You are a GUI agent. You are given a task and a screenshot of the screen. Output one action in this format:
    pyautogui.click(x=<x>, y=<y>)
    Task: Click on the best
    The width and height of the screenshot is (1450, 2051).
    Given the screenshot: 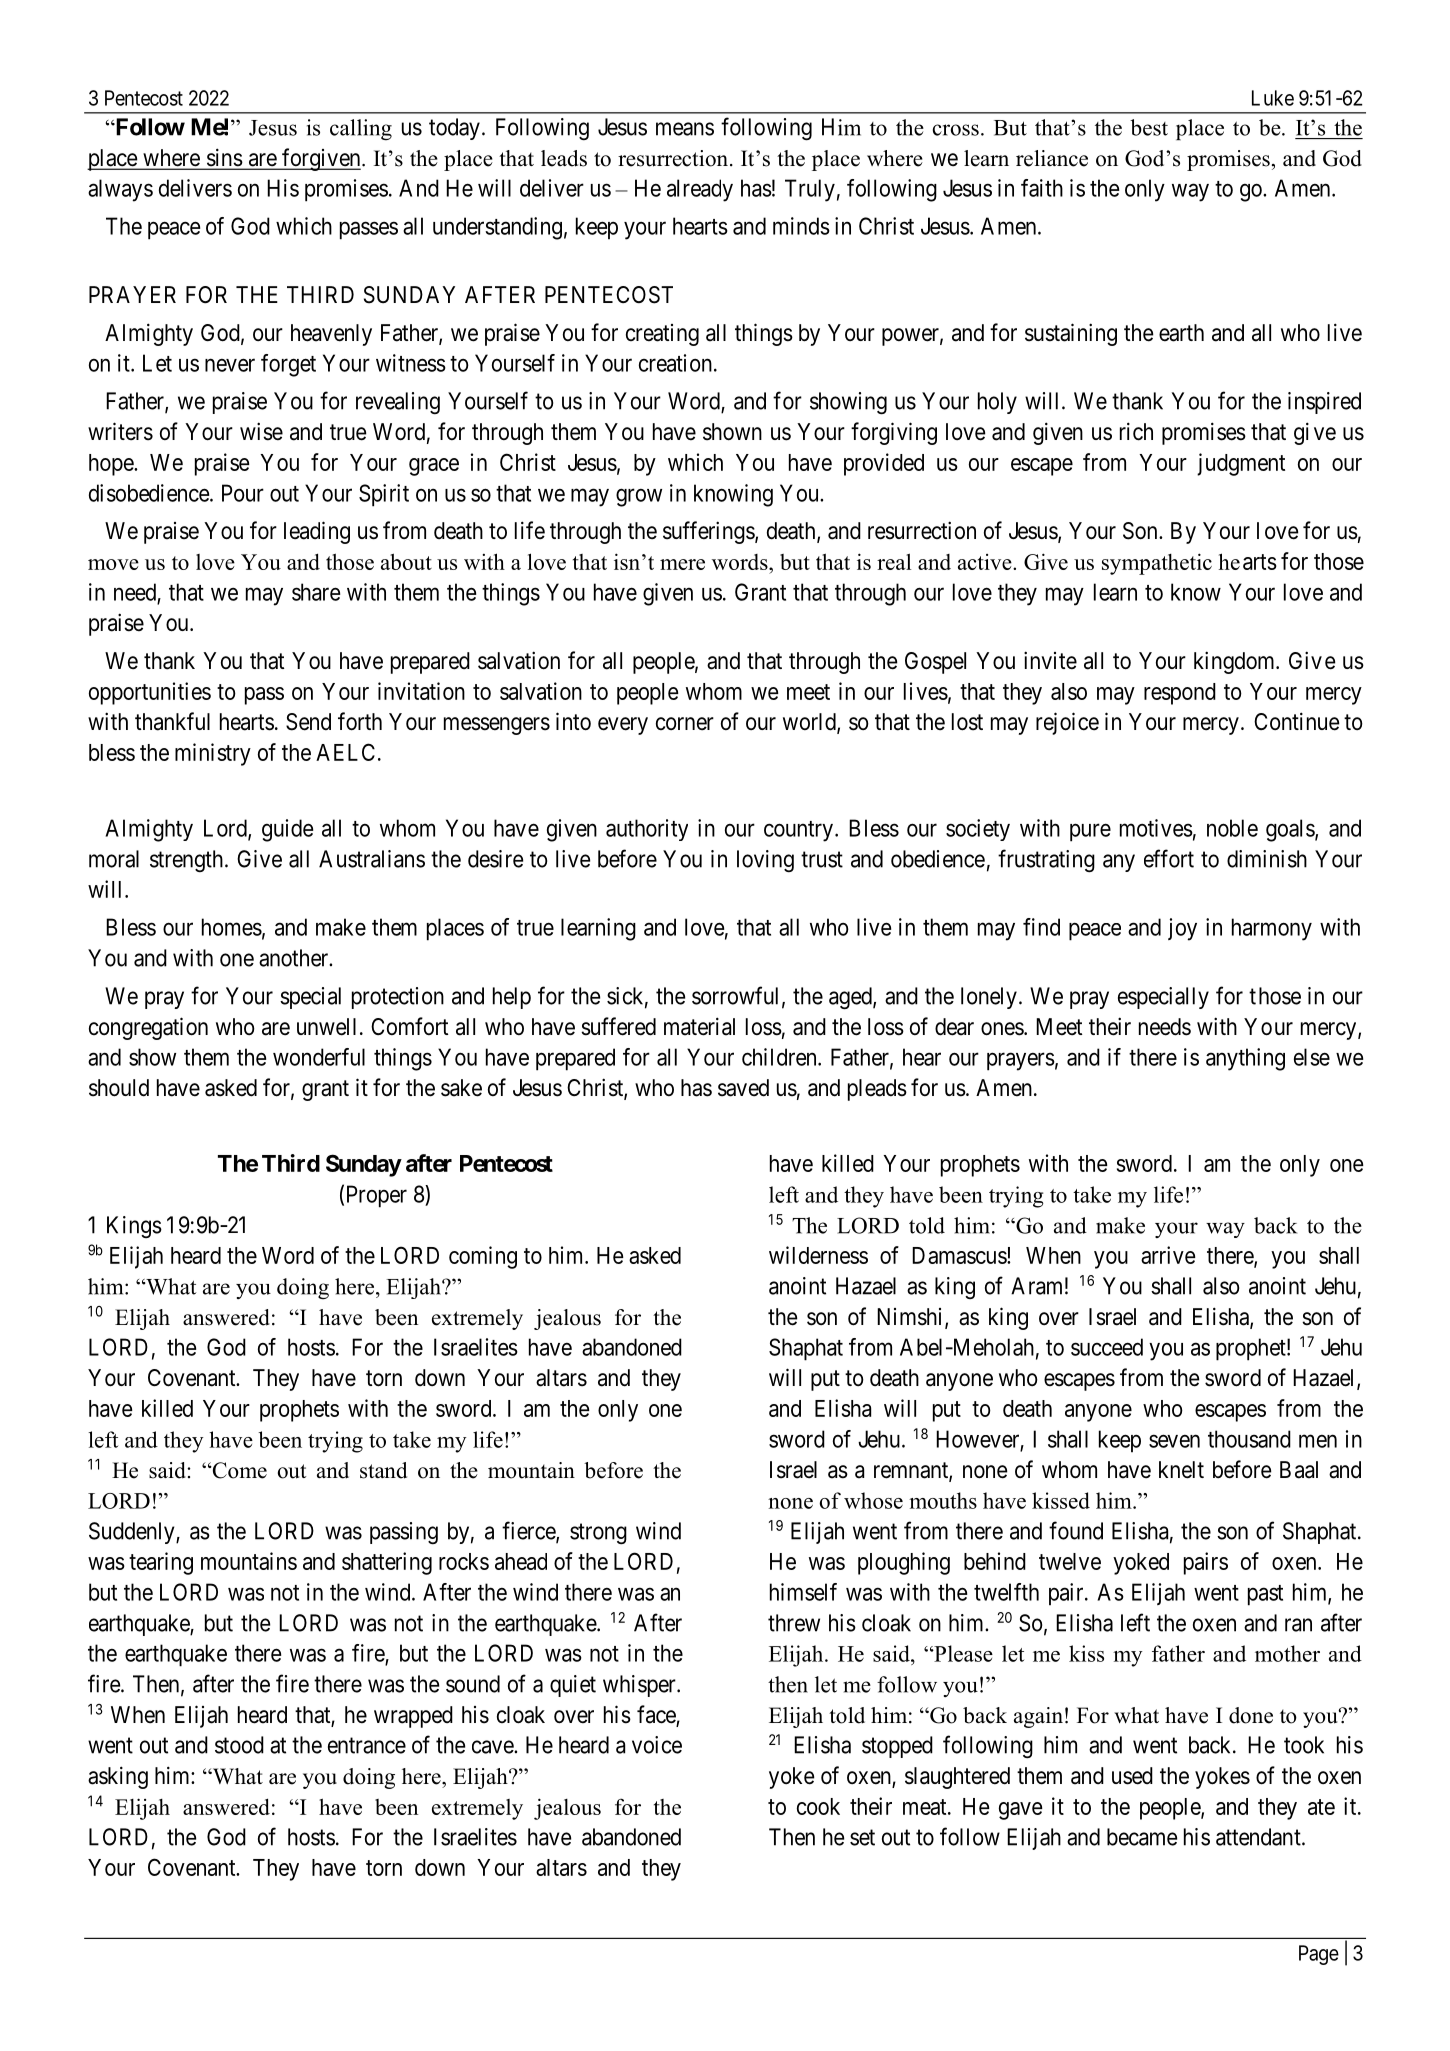 What is the action you would take?
    pyautogui.click(x=1149, y=127)
